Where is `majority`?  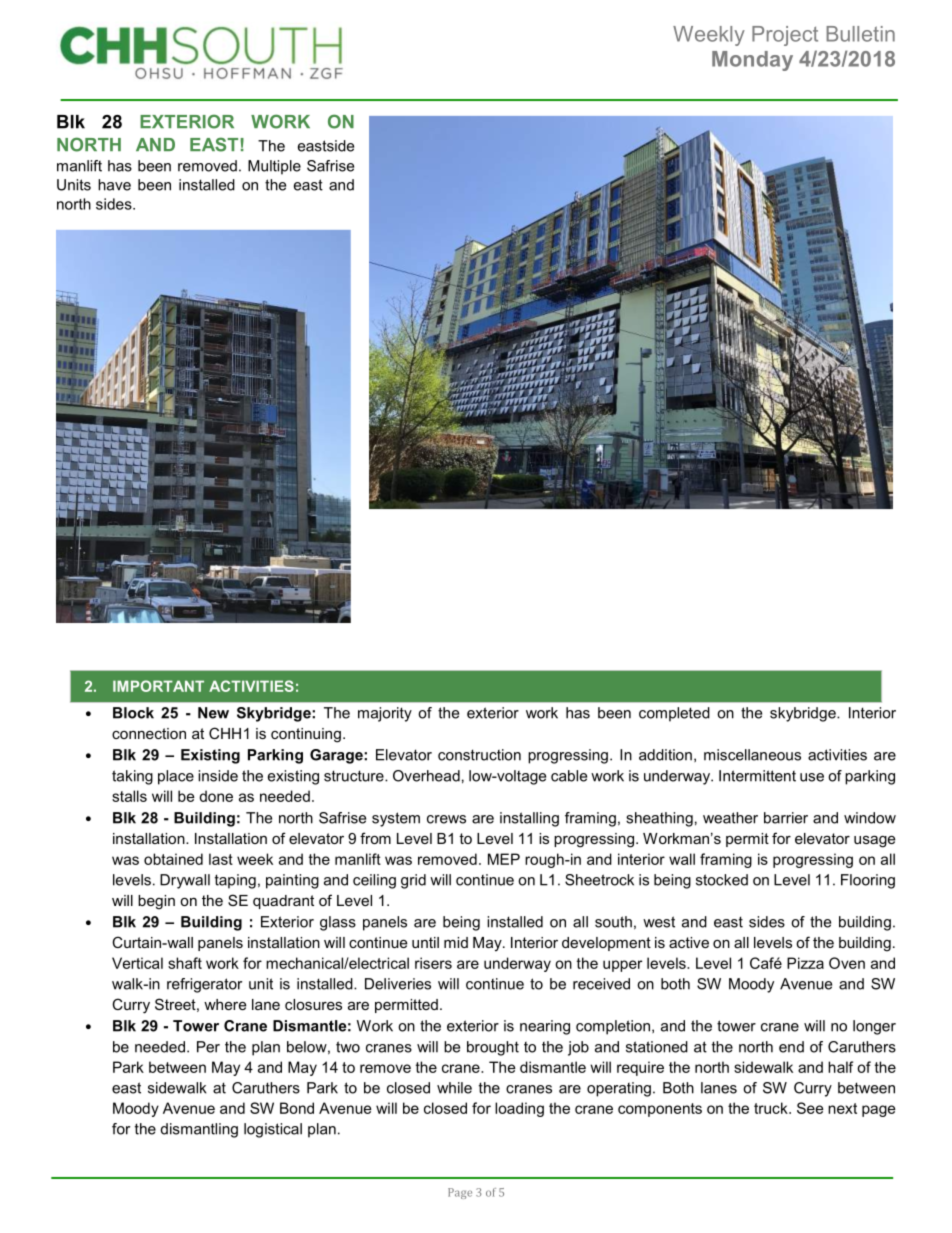
majority is located at coordinates (385, 714).
